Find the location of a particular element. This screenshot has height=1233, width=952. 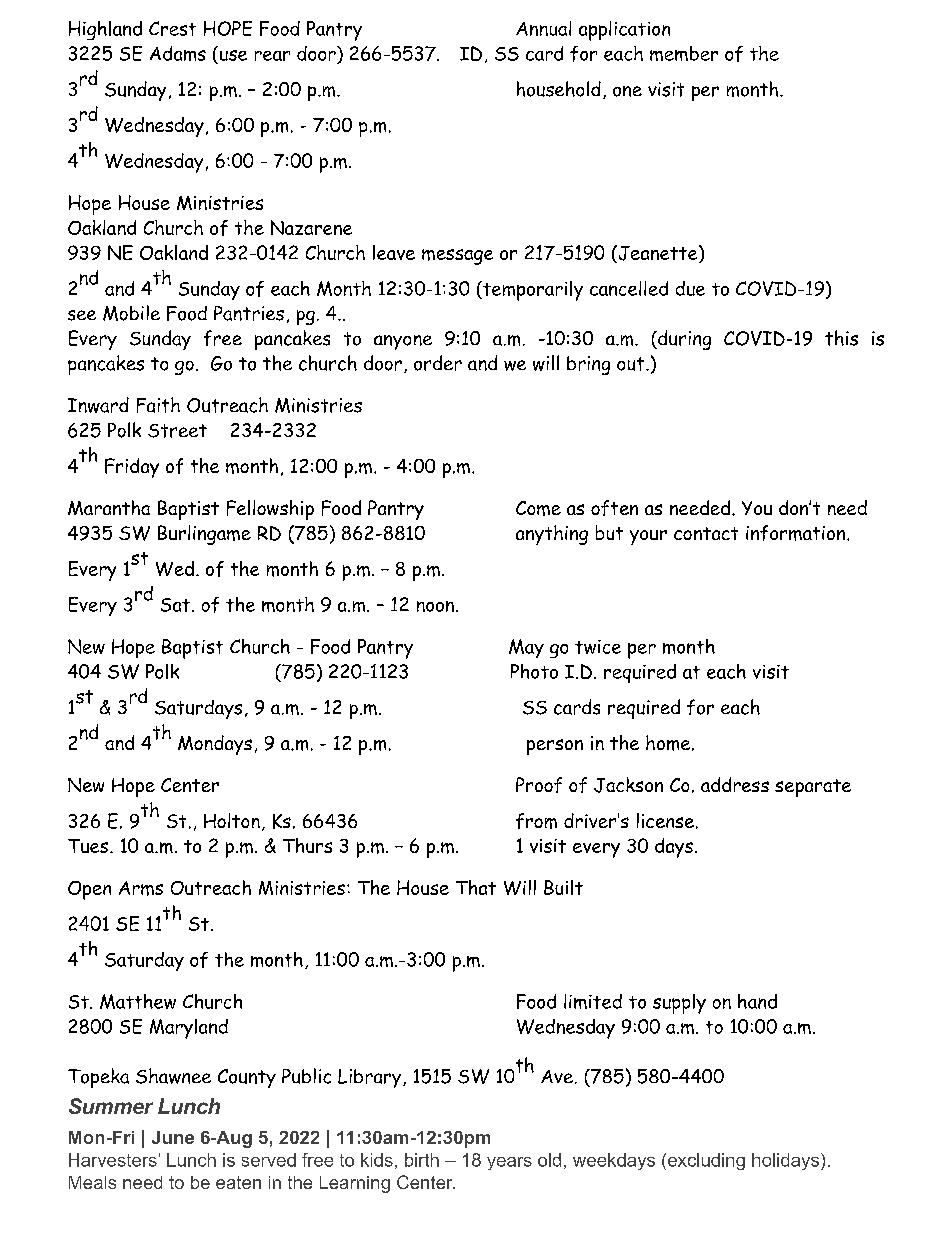

Arms is located at coordinates (141, 888).
